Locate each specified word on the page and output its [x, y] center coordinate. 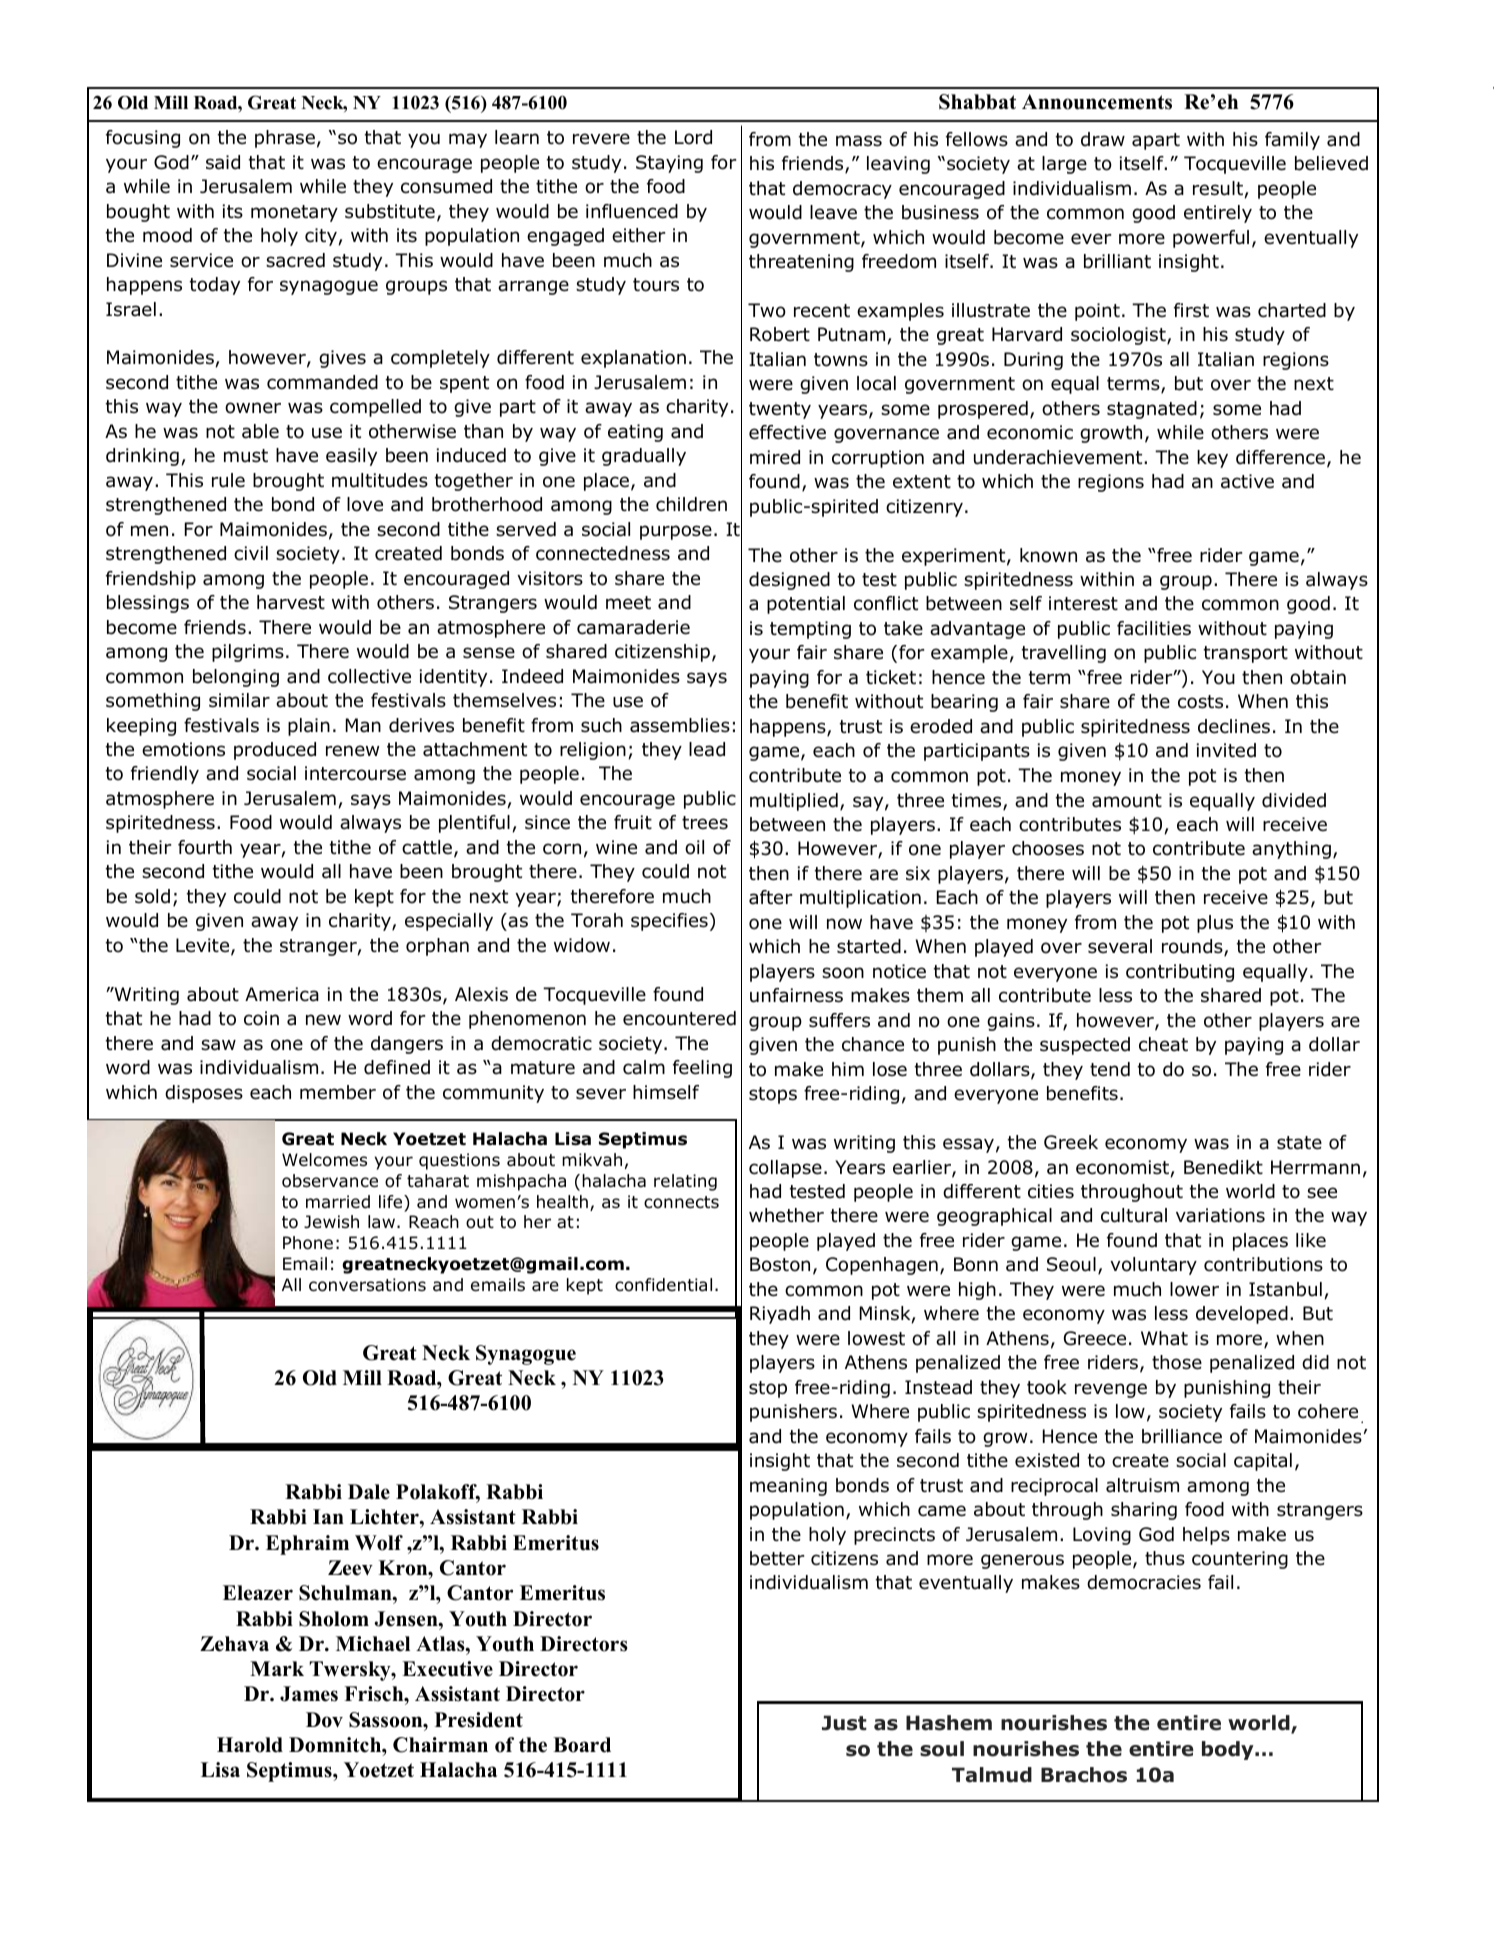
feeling [702, 1069]
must [246, 456]
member [338, 1092]
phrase [285, 139]
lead [707, 749]
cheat [1163, 1044]
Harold [250, 1745]
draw [1103, 139]
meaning [788, 1487]
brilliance [1182, 1436]
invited [1226, 750]
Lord [693, 137]
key [1212, 459]
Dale [369, 1492]
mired [775, 457]
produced [275, 751]
